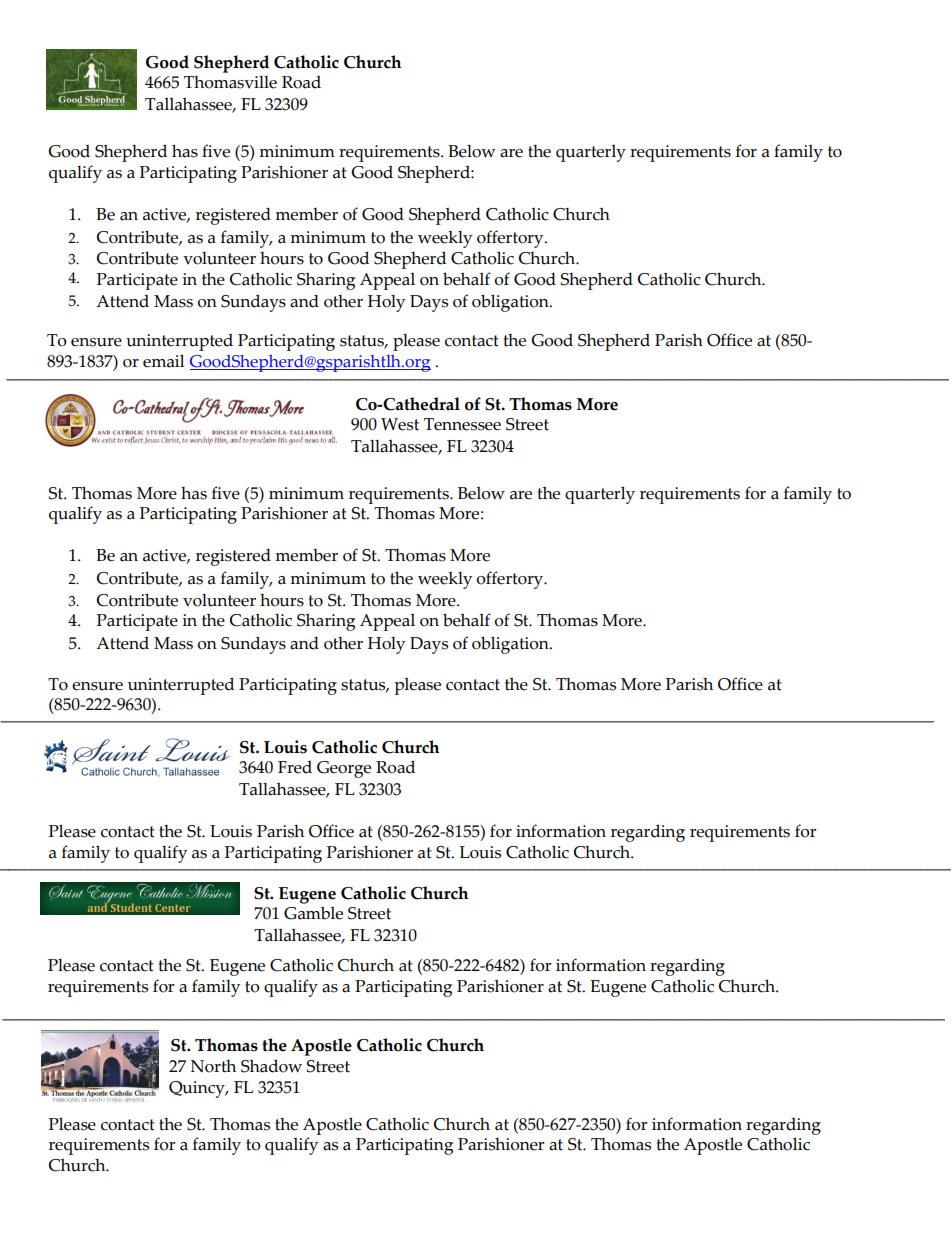 This image has height=1233, width=952. What do you see at coordinates (213, 1066) in the image?
I see `North` at bounding box center [213, 1066].
